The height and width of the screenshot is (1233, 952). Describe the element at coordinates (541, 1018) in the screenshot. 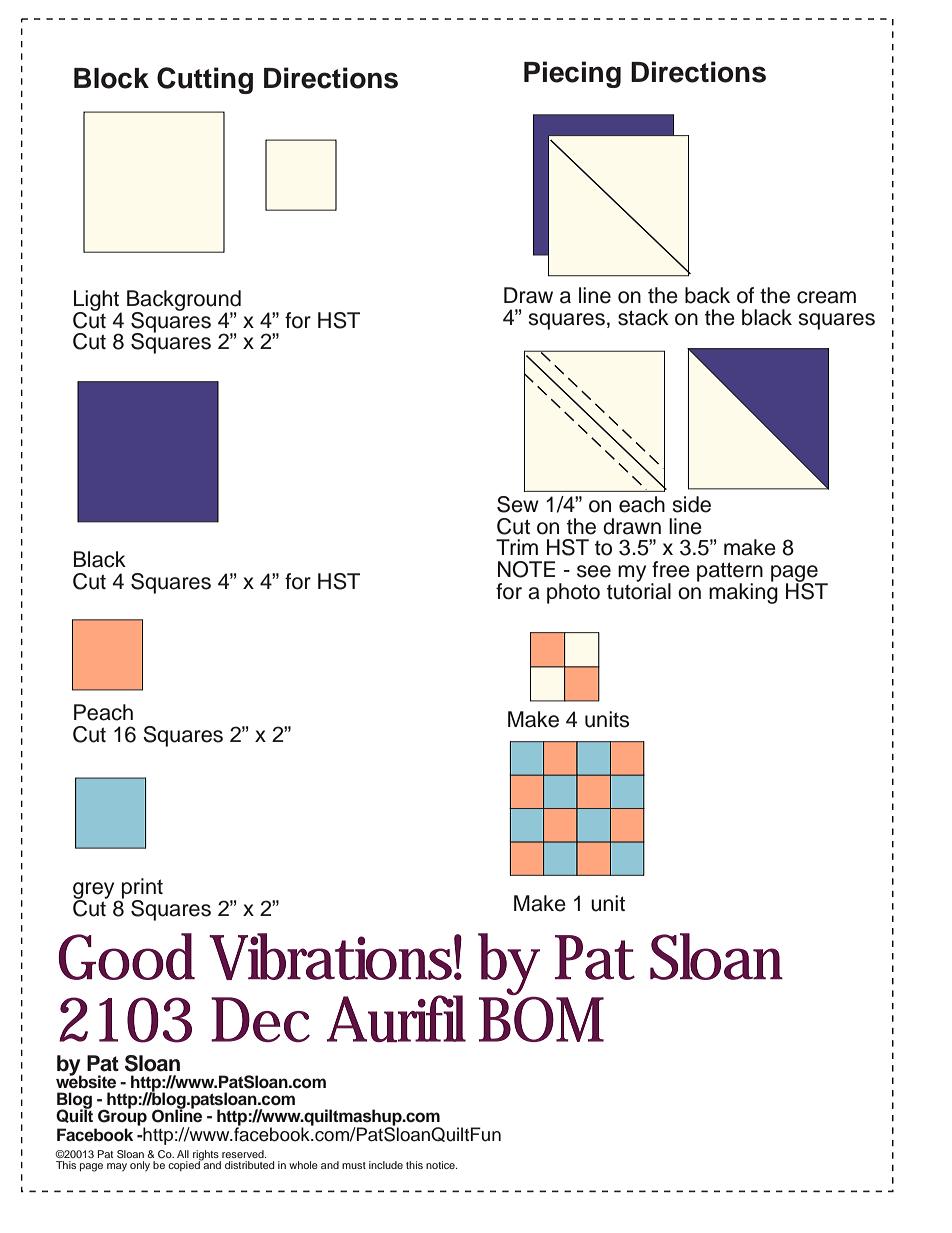

I see `BOM` at that location.
